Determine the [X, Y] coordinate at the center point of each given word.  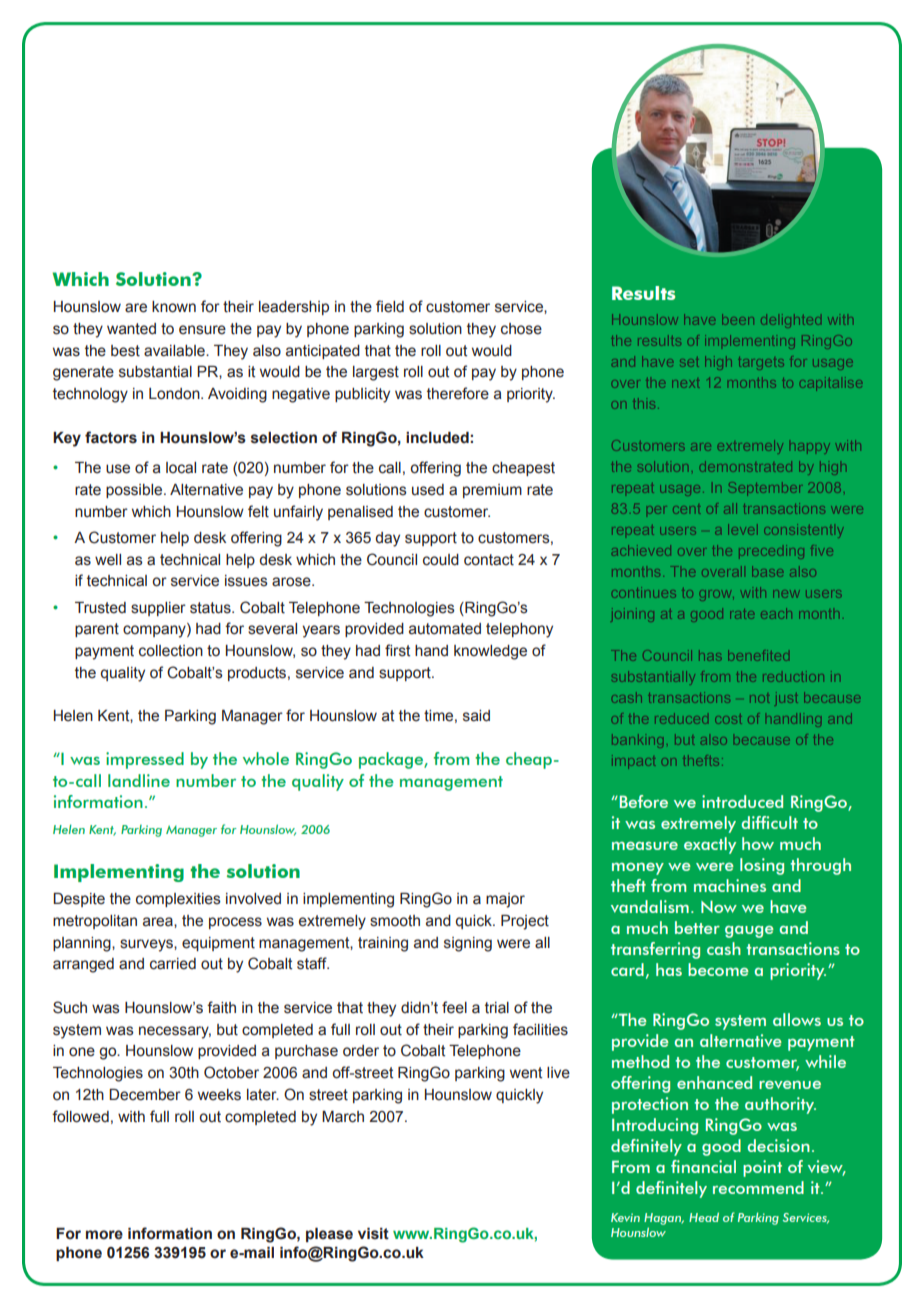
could [441, 560]
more [104, 1235]
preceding [771, 552]
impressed [145, 760]
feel [454, 1007]
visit [373, 1234]
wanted [131, 329]
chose [521, 329]
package [392, 760]
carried [173, 964]
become [718, 969]
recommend [758, 1187]
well [108, 560]
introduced [742, 801]
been [738, 319]
